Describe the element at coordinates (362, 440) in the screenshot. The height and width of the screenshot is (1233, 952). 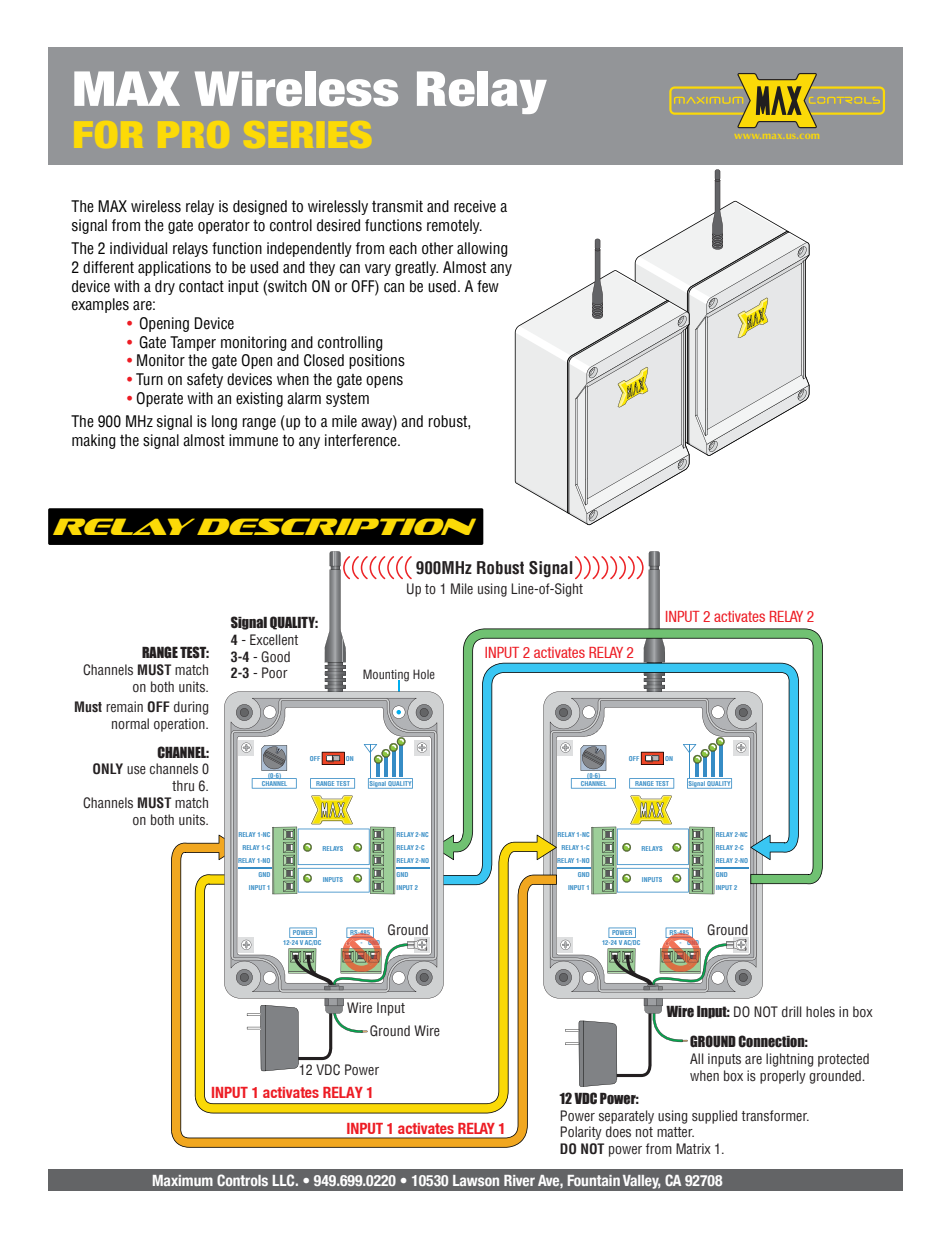
I see `interference` at that location.
